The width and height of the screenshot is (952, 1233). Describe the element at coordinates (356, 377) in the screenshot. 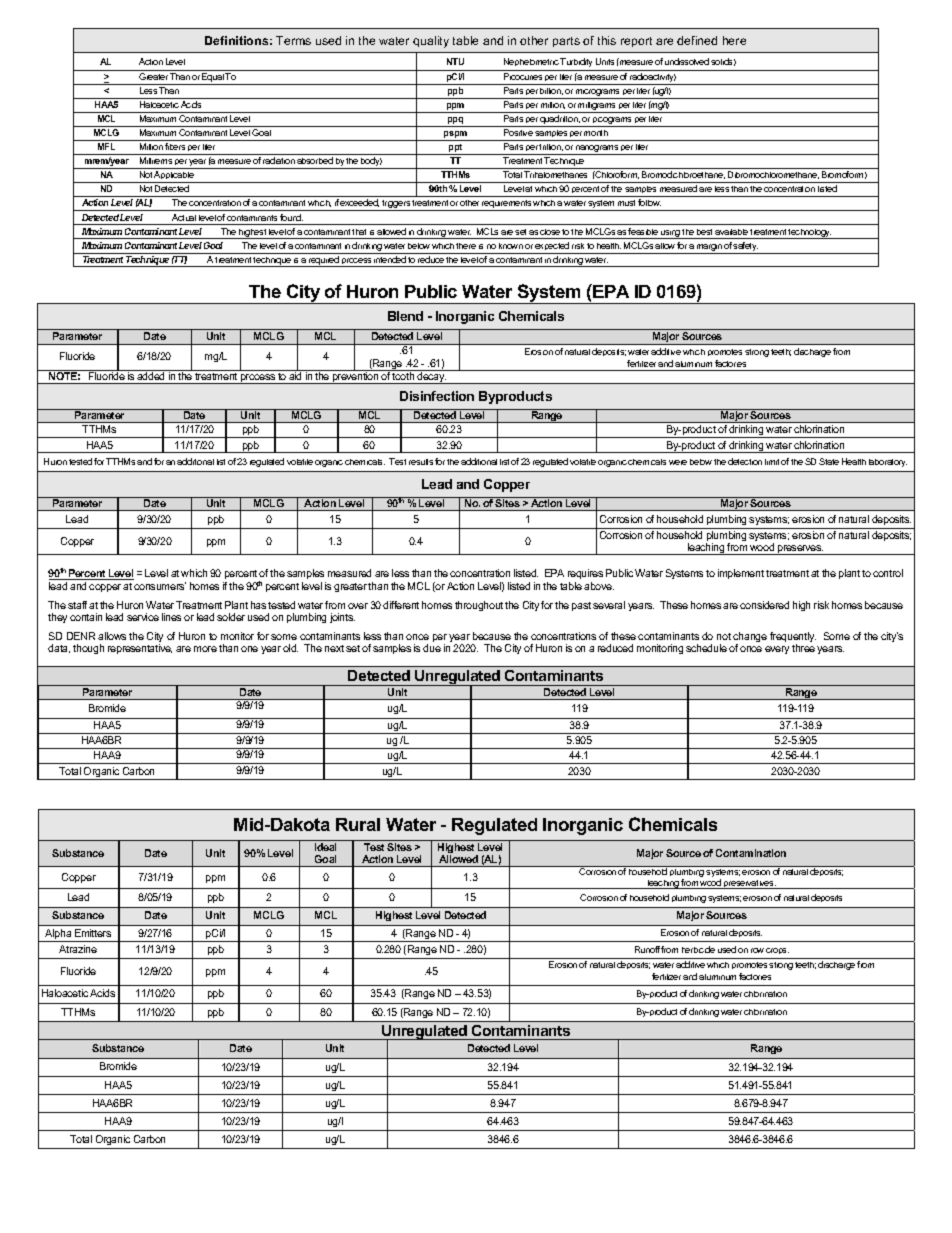

I see `prevention` at that location.
